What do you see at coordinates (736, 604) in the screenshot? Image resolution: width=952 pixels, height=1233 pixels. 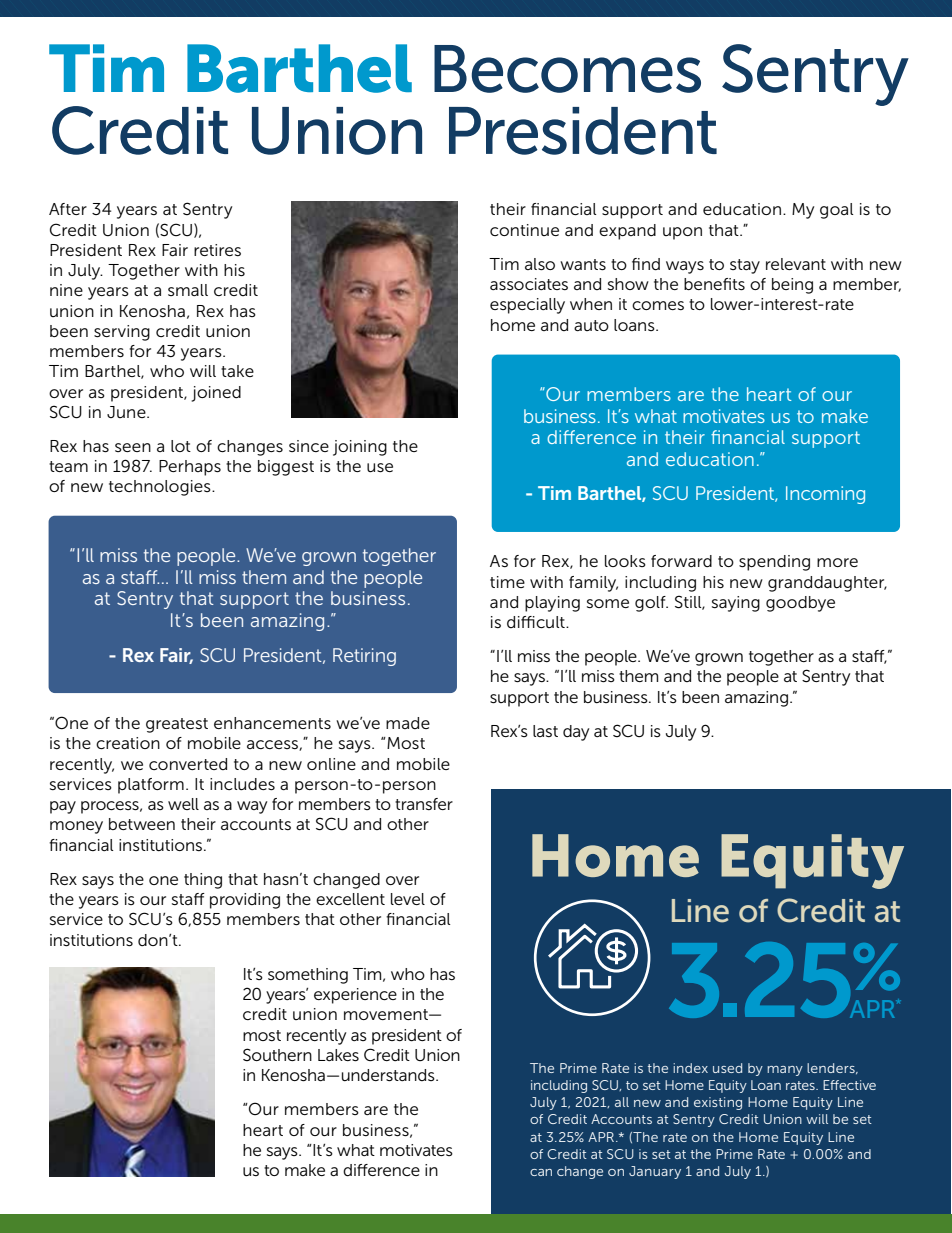 I see `saying` at bounding box center [736, 604].
